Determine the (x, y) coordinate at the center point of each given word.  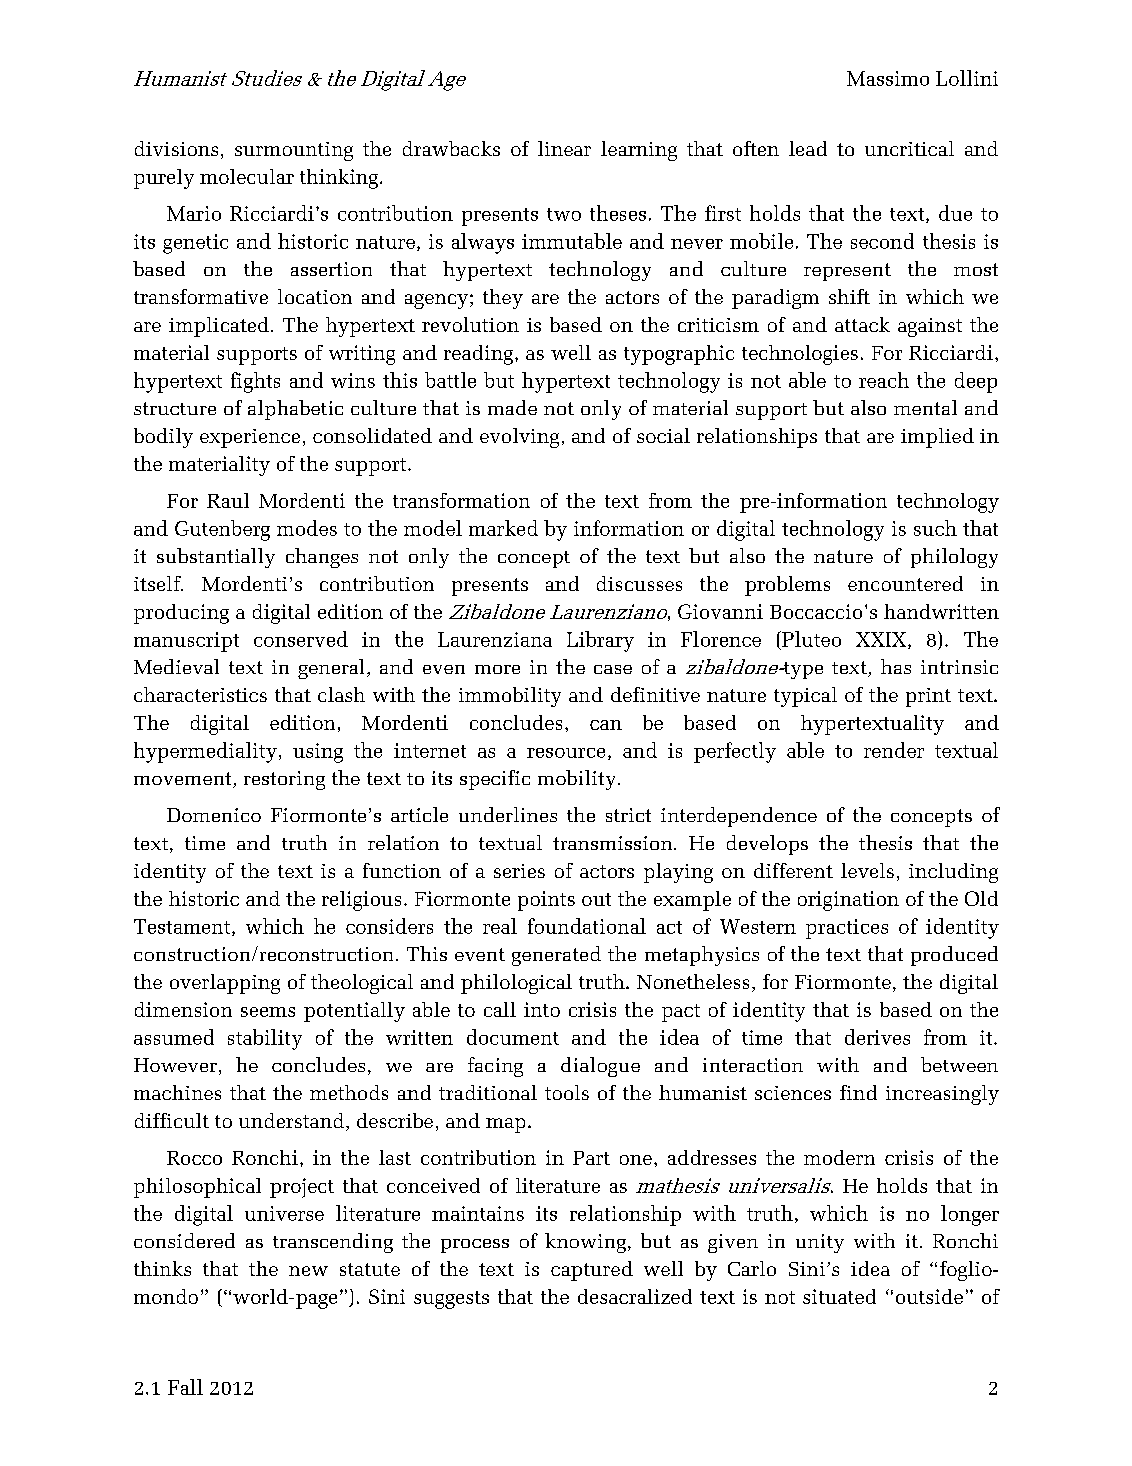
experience (250, 438)
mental (925, 407)
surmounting (294, 151)
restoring (284, 780)
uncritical (909, 148)
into (542, 1009)
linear (564, 148)
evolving (519, 438)
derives (877, 1037)
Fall (185, 1387)
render (894, 750)
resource (566, 753)
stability (265, 1039)
